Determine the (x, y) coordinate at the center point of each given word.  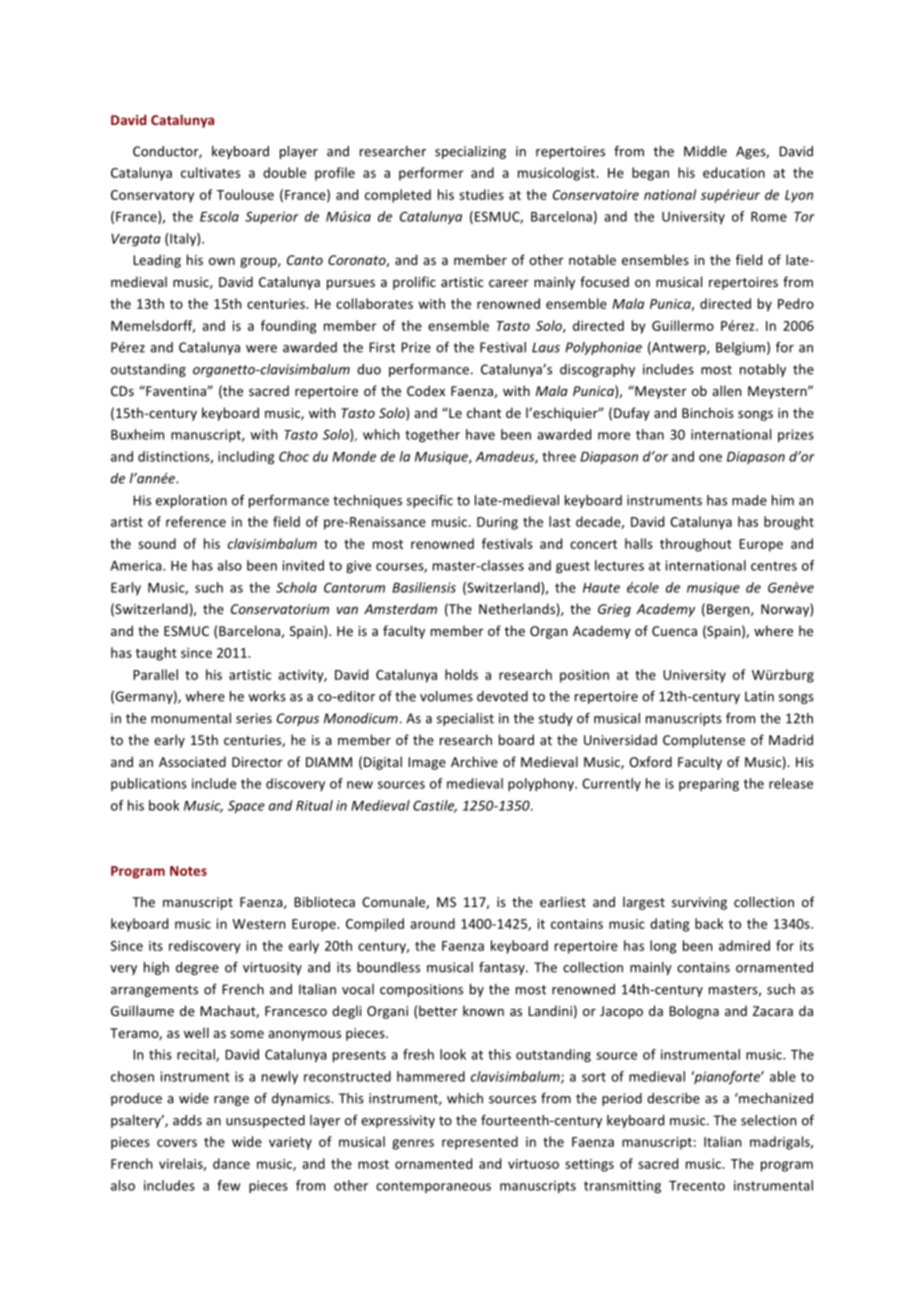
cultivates (210, 172)
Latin (759, 696)
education (734, 172)
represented (480, 1143)
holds (461, 674)
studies (481, 194)
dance (231, 1163)
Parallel (155, 674)
